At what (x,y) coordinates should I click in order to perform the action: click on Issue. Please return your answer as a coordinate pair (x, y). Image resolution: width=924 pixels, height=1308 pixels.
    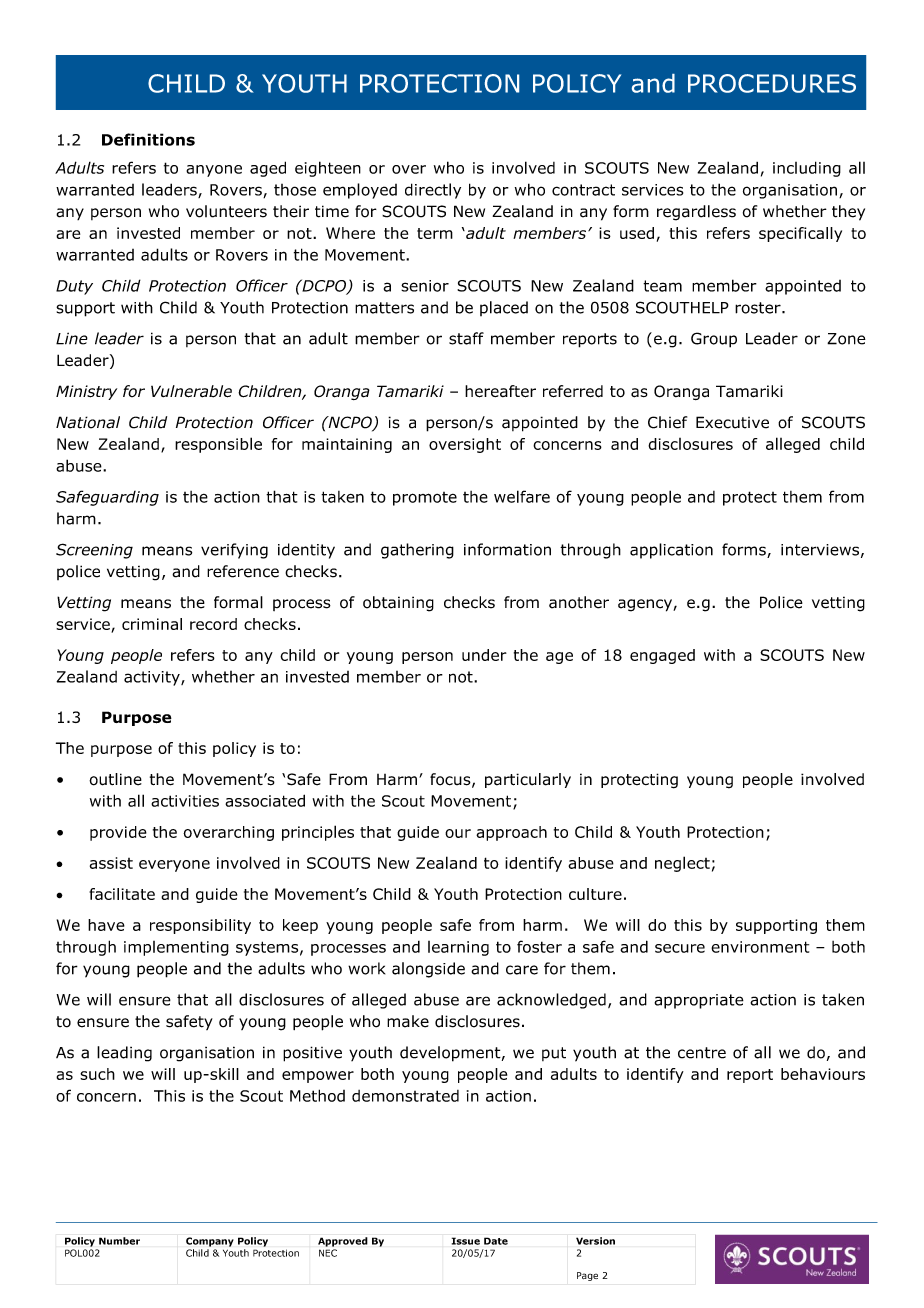
    Looking at the image, I should click on (466, 1241).
